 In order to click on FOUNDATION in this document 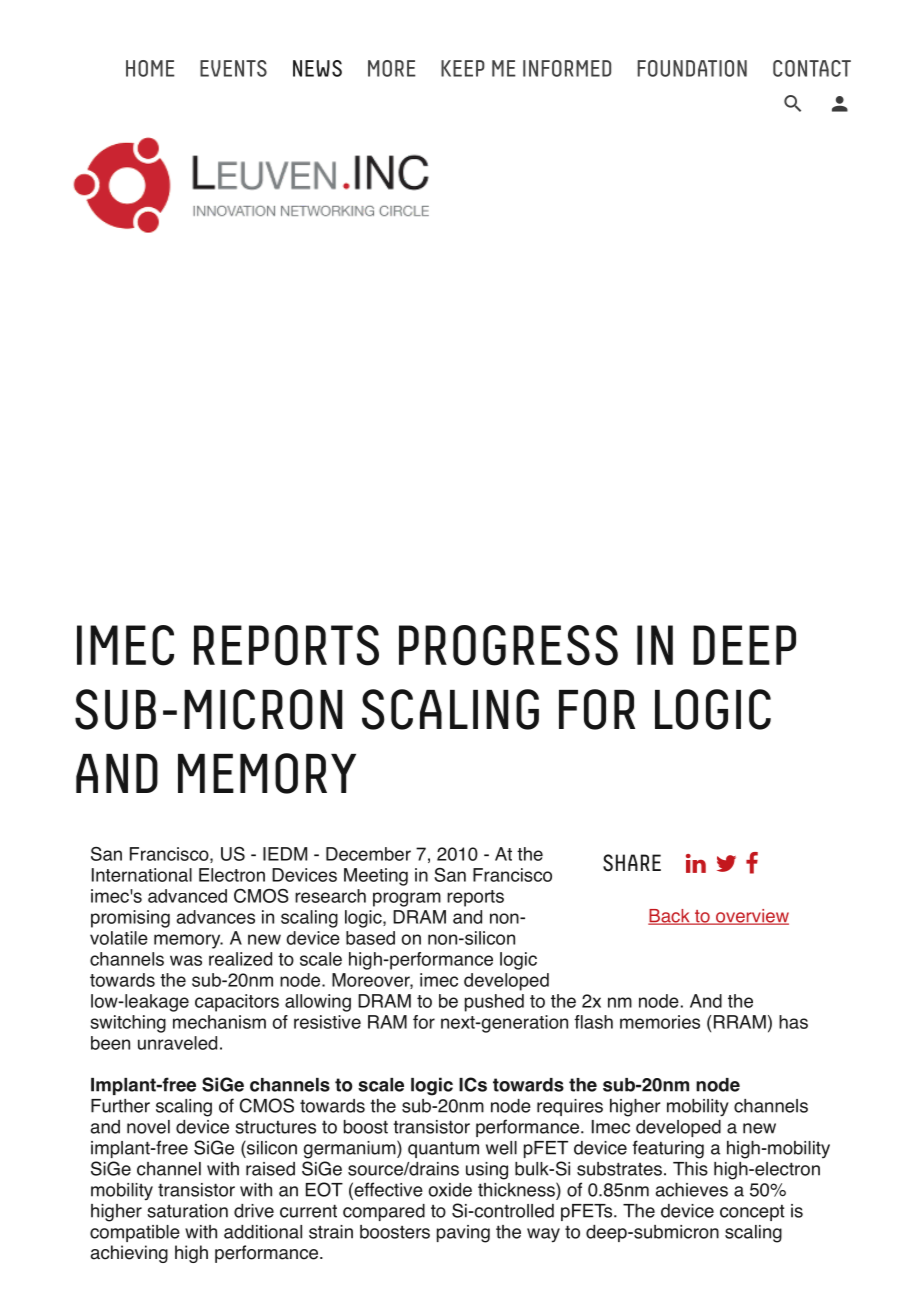, I will do `click(692, 68)`.
